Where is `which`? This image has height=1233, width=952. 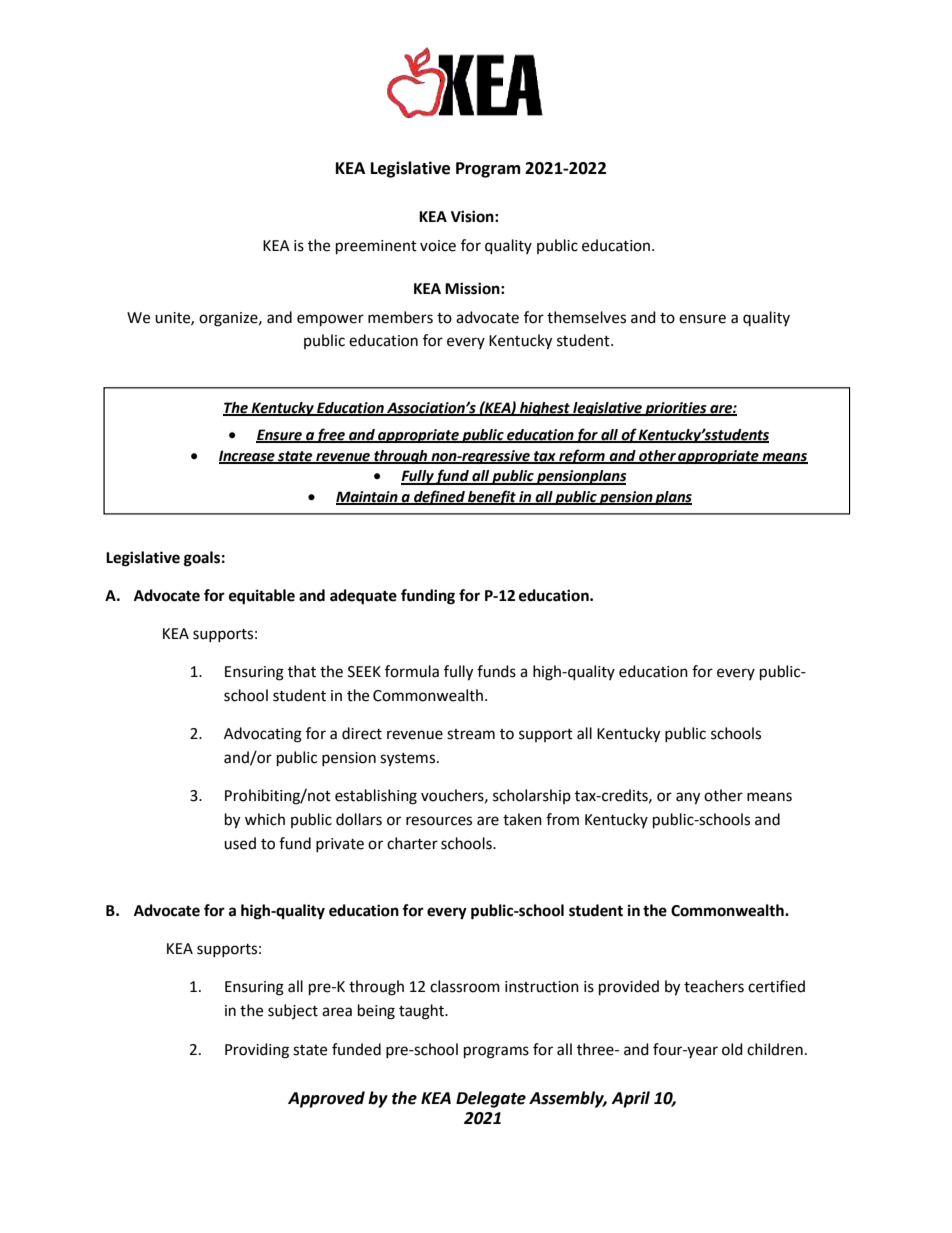
which is located at coordinates (265, 819).
